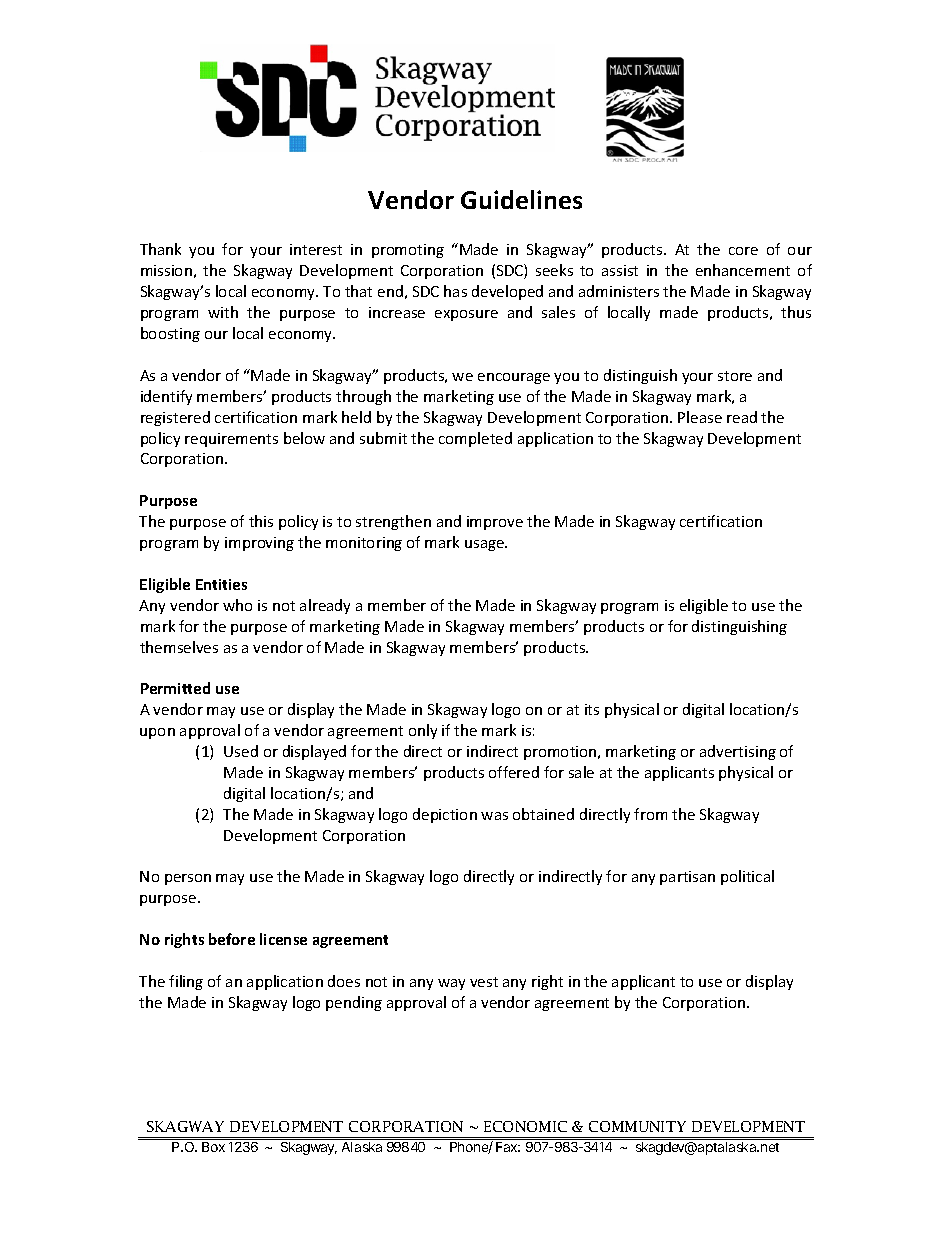 This screenshot has width=952, height=1233. Describe the element at coordinates (525, 1126) in the screenshot. I see `ECONOMIC` at that location.
